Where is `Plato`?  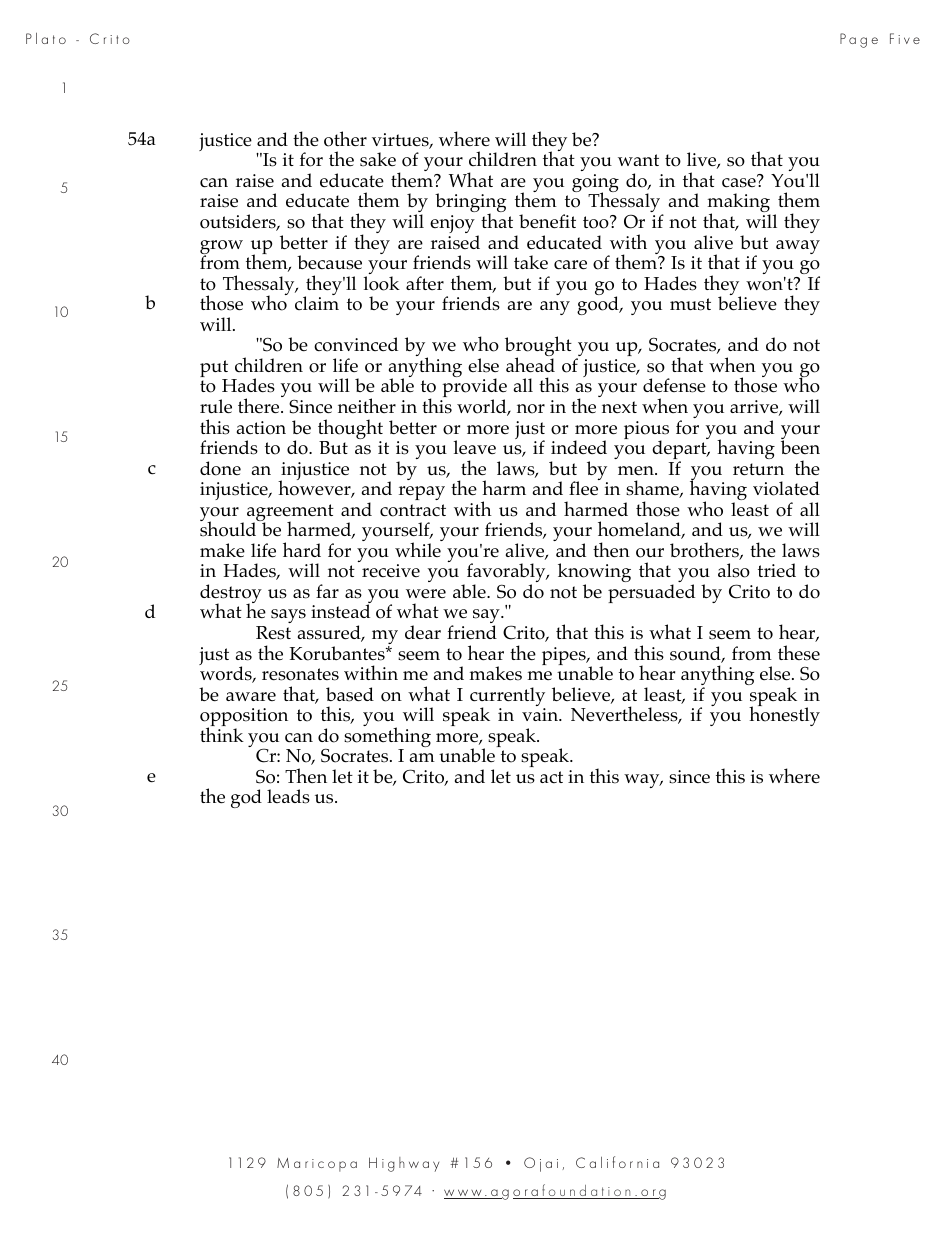
Plato is located at coordinates (46, 38).
